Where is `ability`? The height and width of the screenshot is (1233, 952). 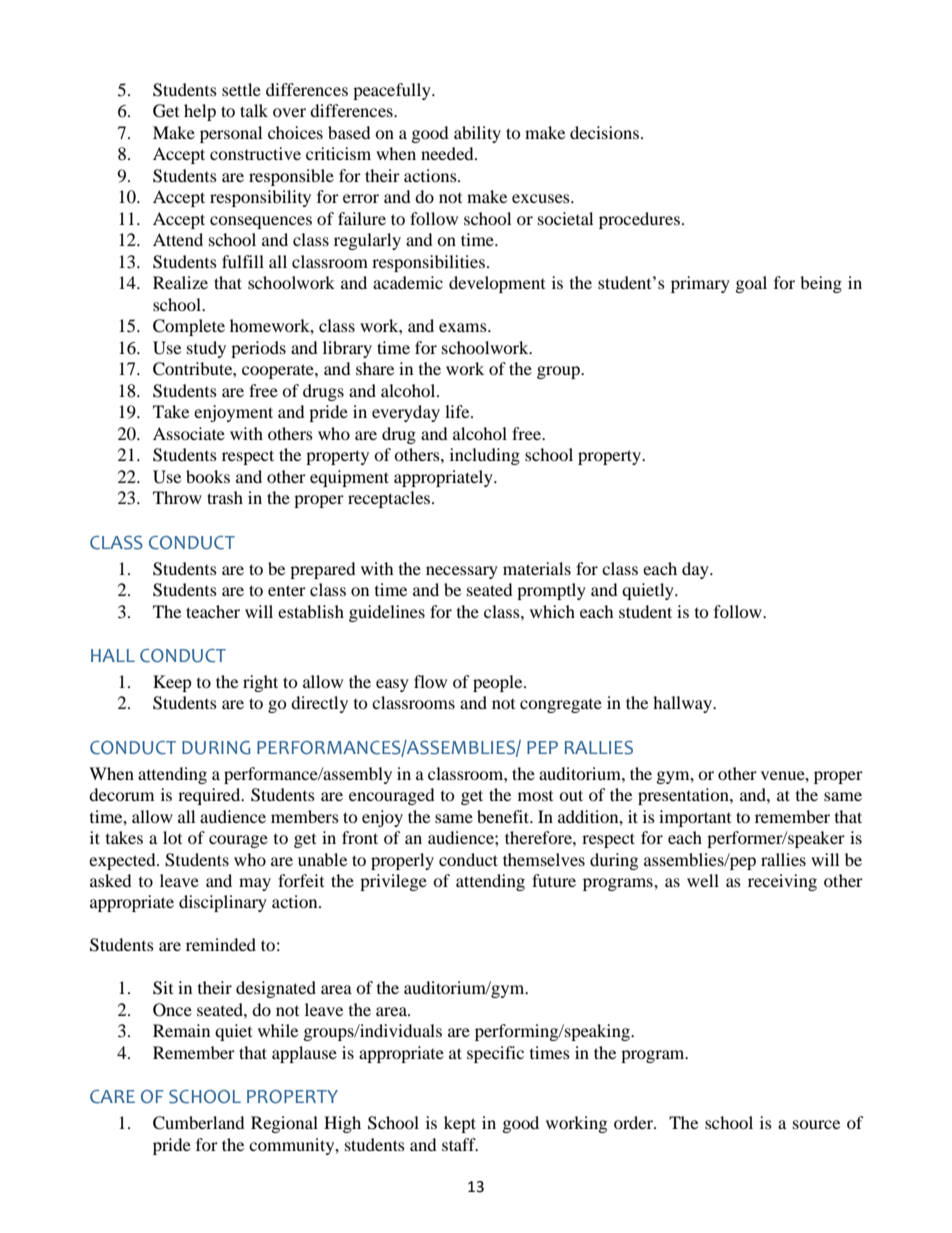 ability is located at coordinates (477, 134).
